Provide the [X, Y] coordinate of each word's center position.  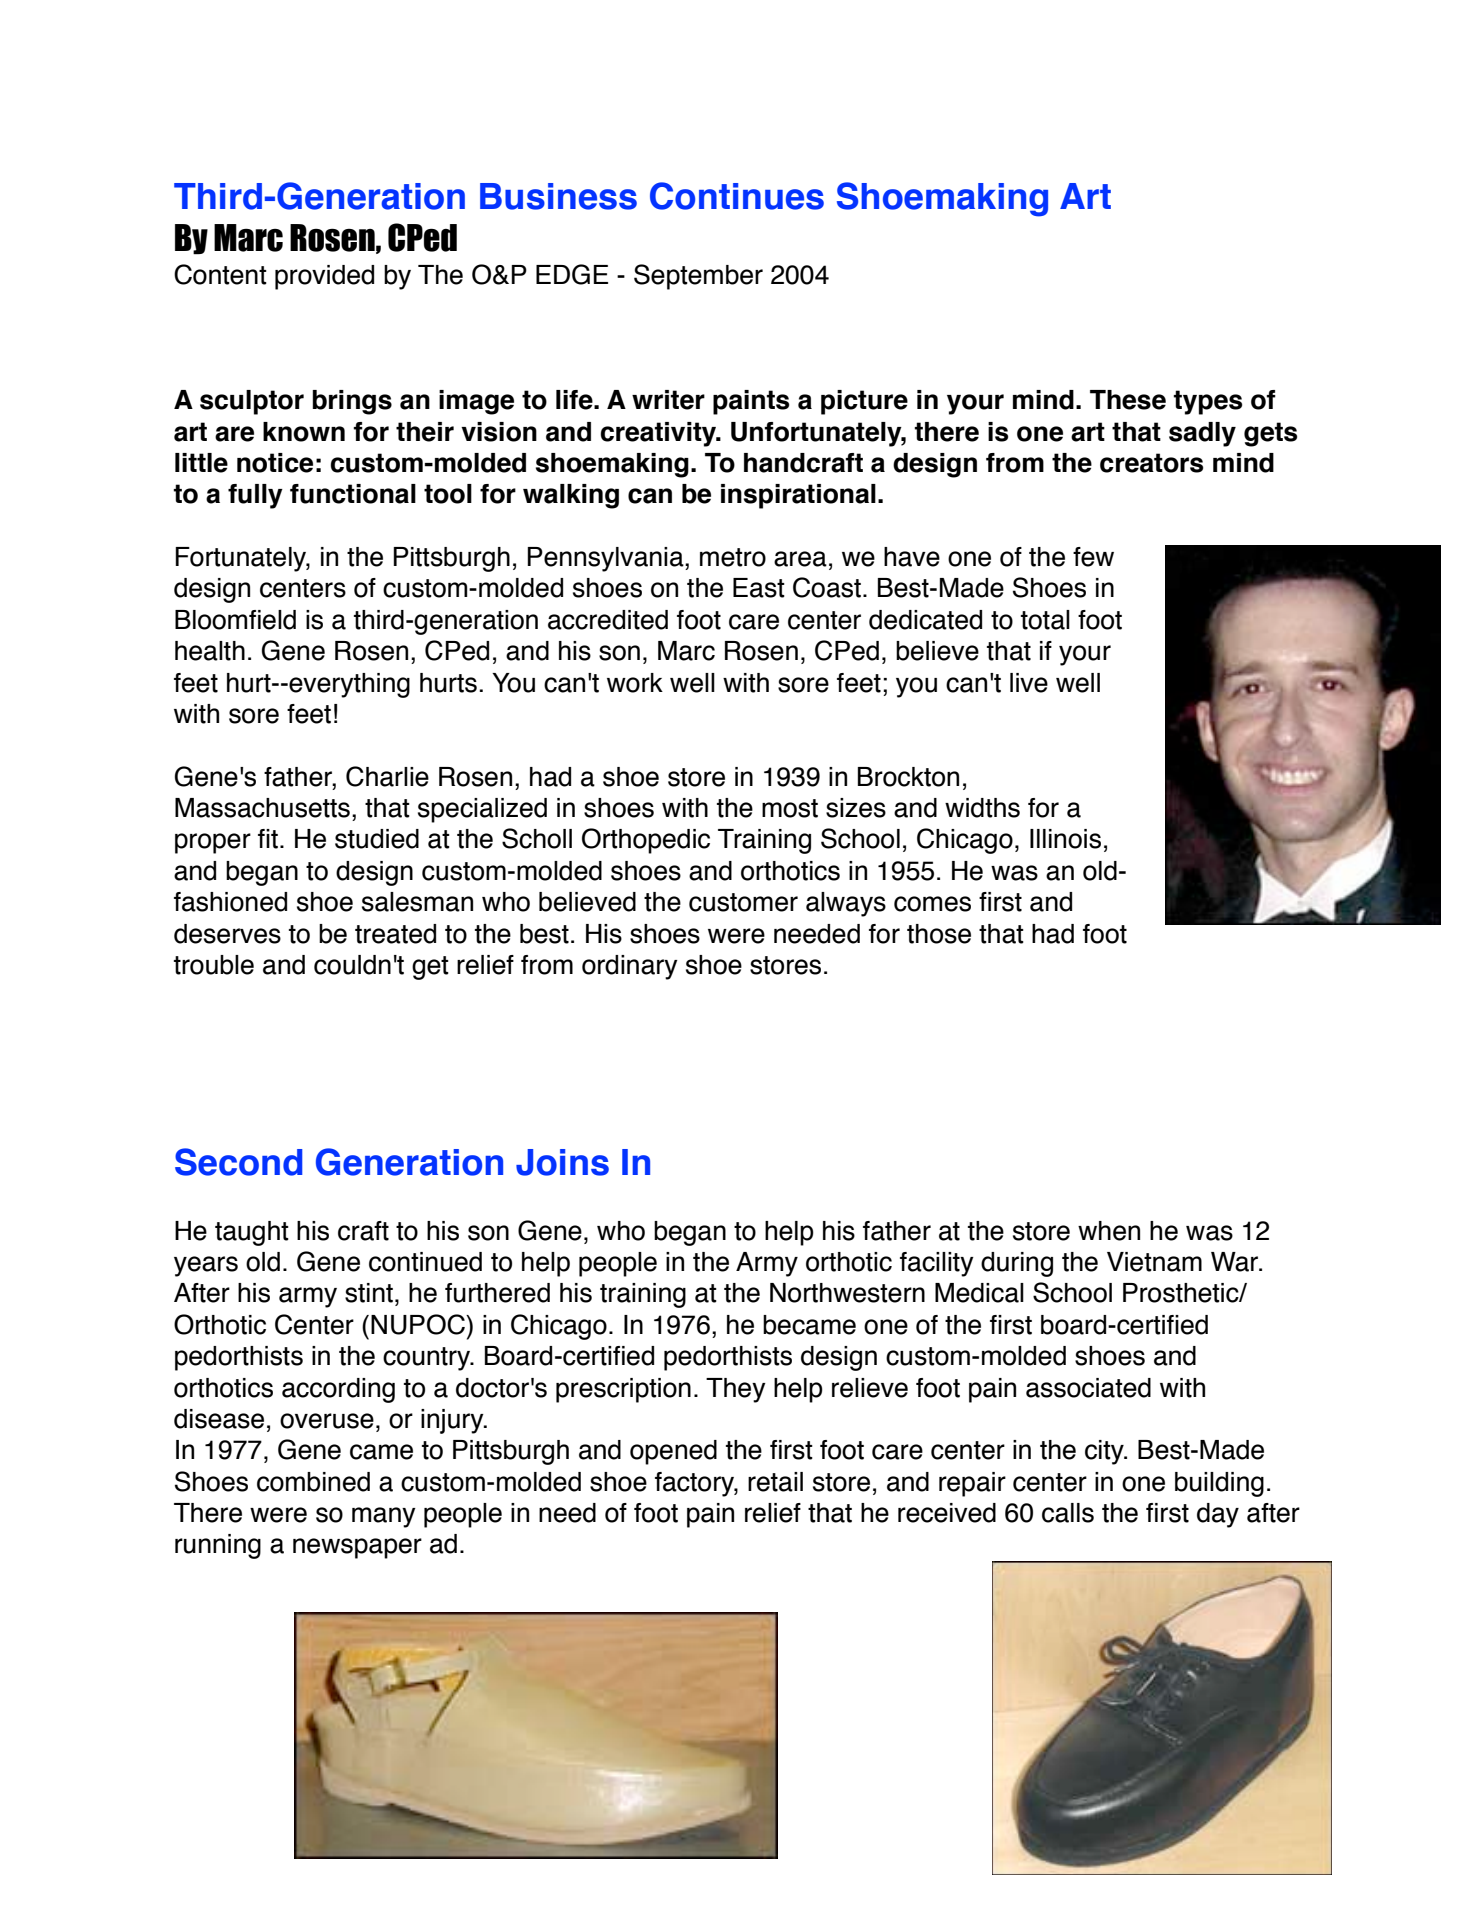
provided [324, 277]
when [1109, 1231]
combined [313, 1482]
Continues [737, 196]
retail [775, 1482]
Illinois [1065, 839]
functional [353, 494]
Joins [562, 1162]
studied [377, 839]
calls [1068, 1513]
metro [733, 557]
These [1128, 400]
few [1093, 557]
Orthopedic [646, 841]
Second [238, 1162]
